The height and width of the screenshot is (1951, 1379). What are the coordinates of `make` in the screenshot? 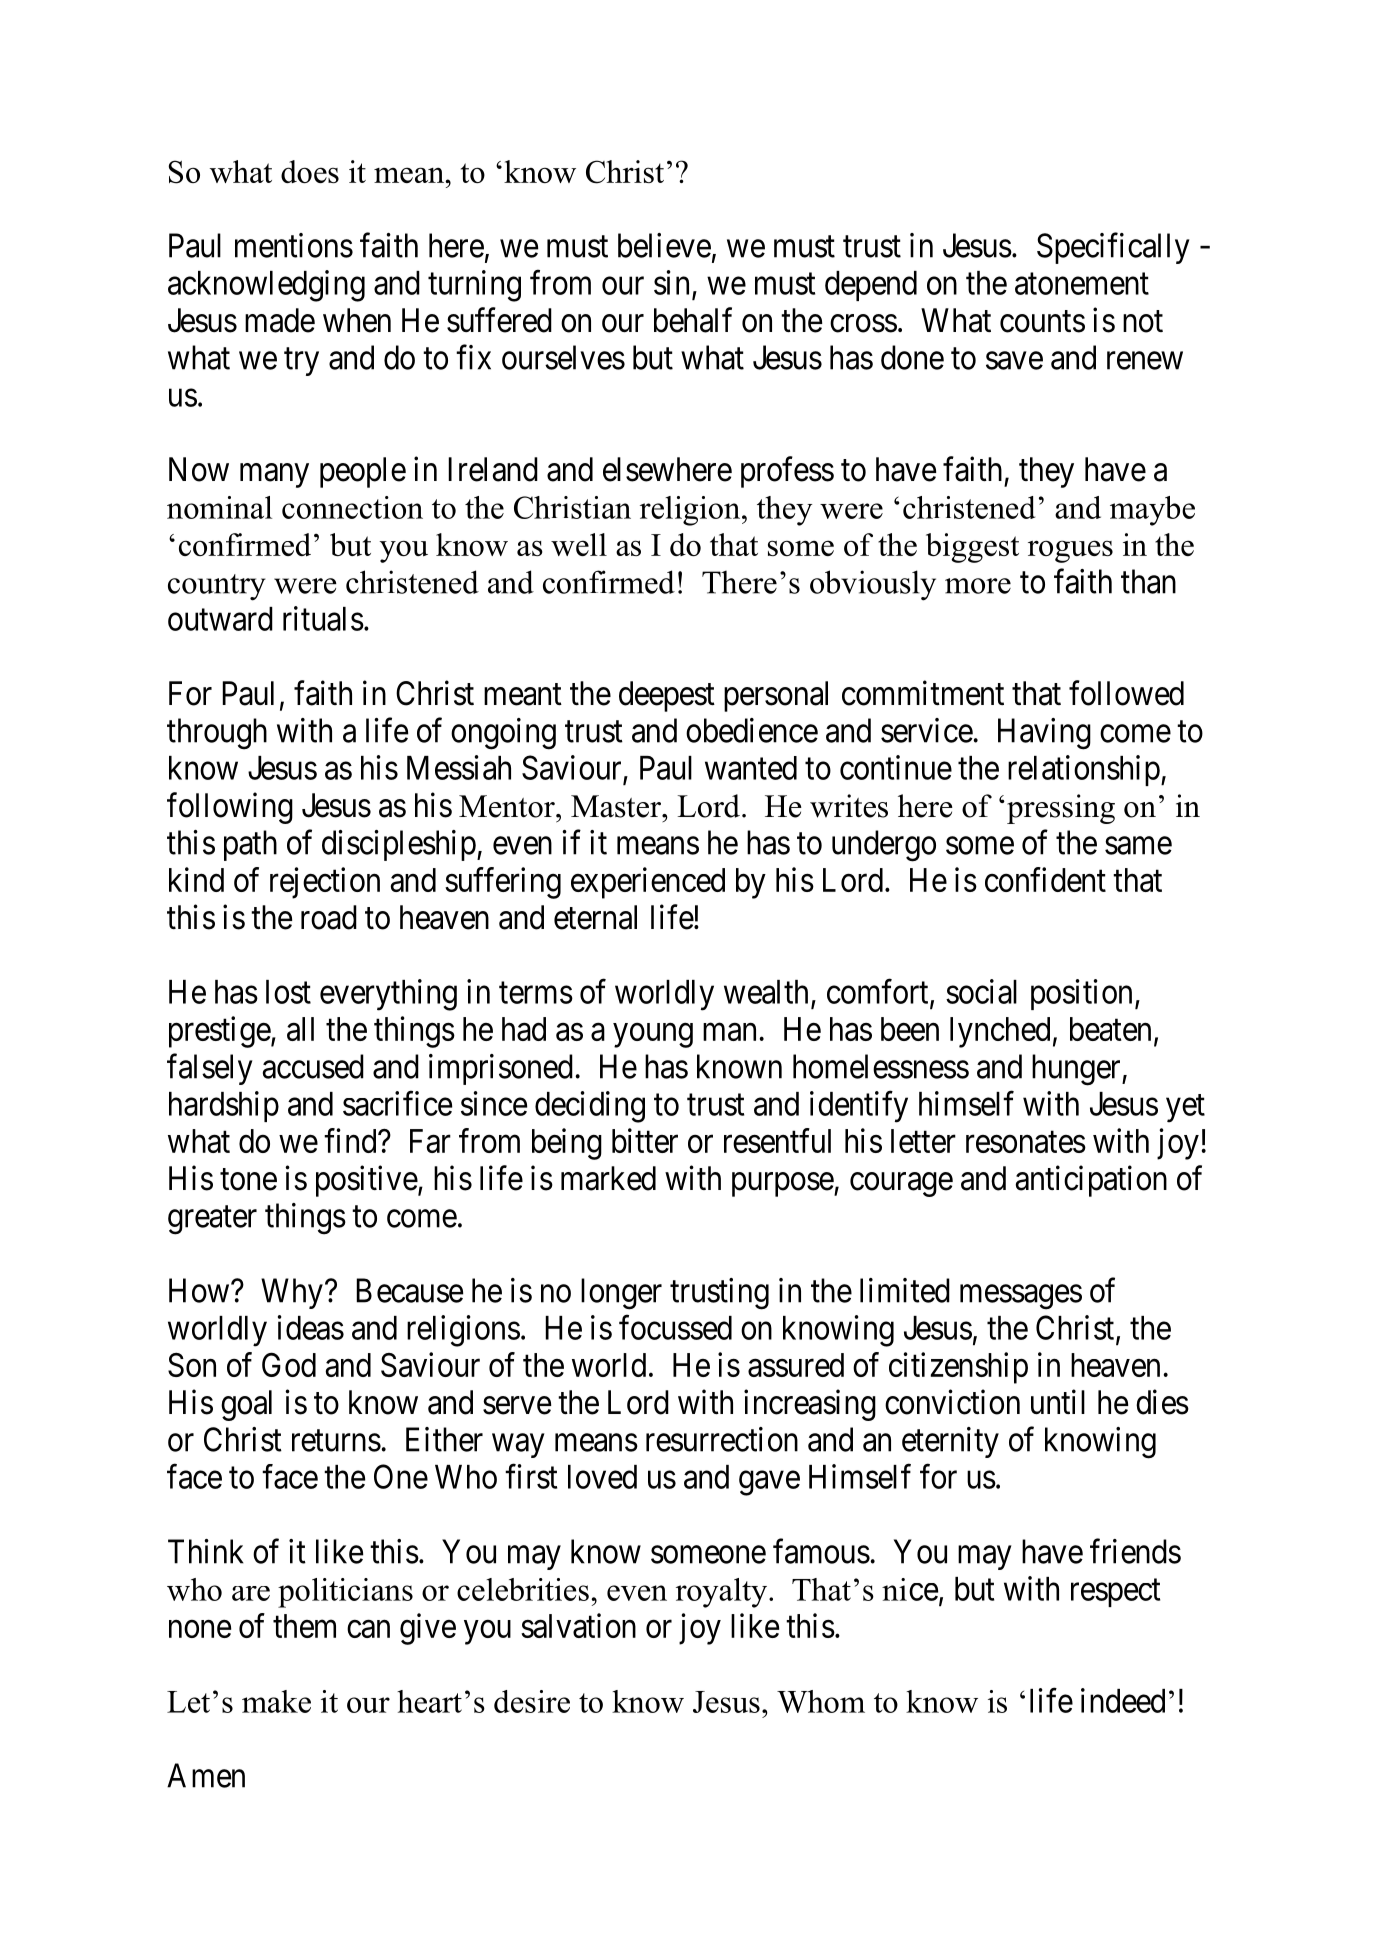 It's located at (276, 1701).
